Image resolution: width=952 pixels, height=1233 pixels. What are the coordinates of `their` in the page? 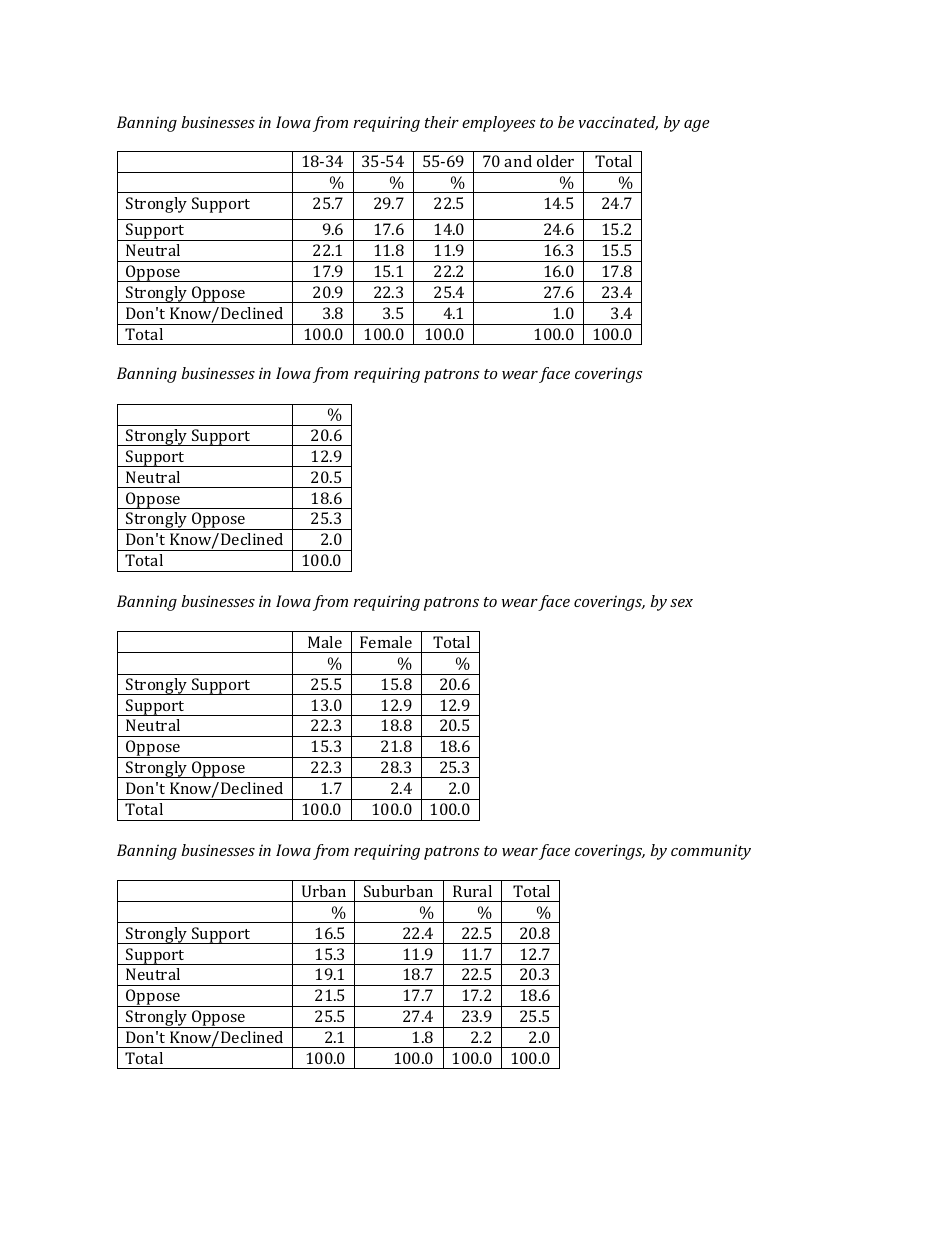 It's located at (442, 122).
